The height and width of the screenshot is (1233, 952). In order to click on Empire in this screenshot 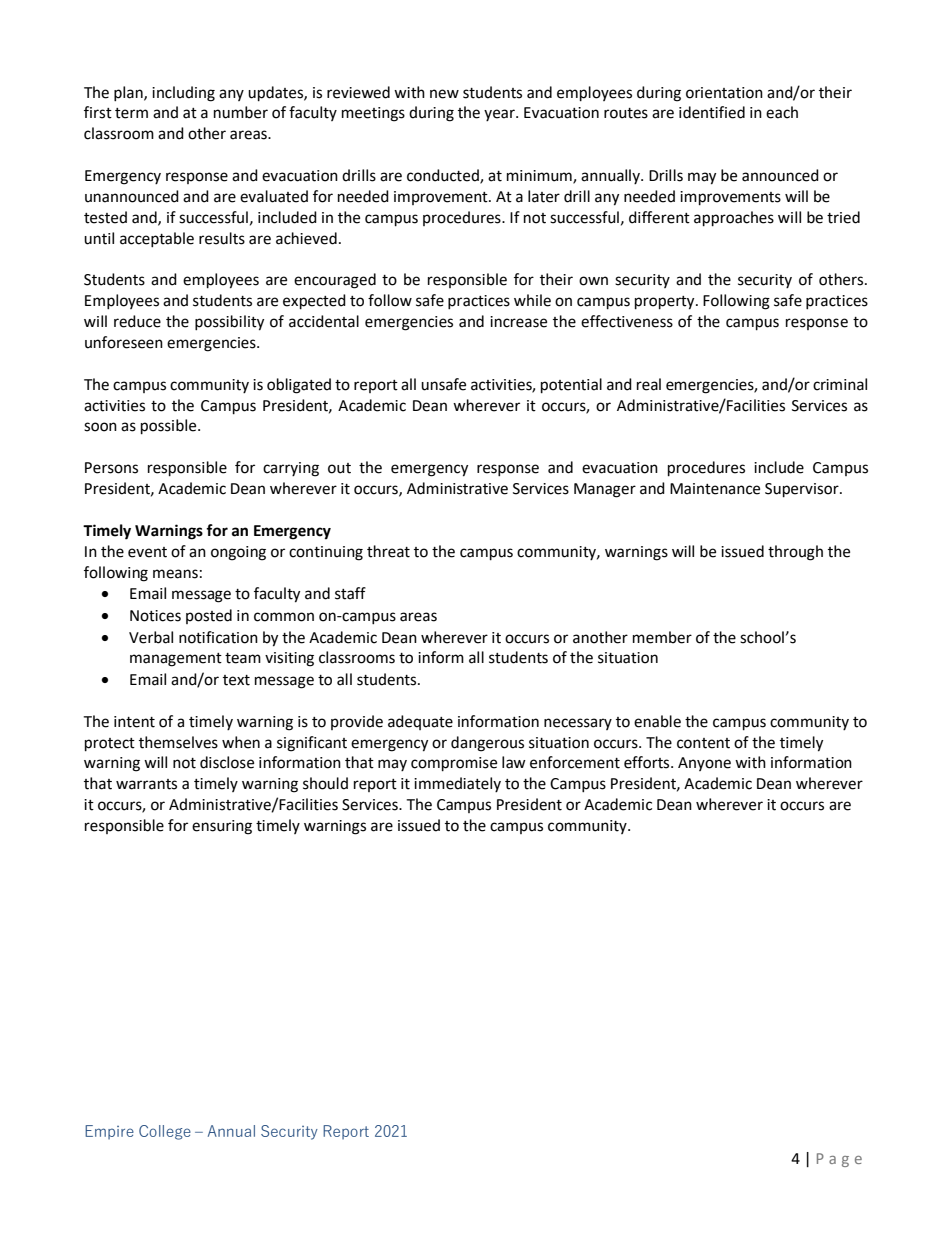, I will do `click(109, 1132)`.
